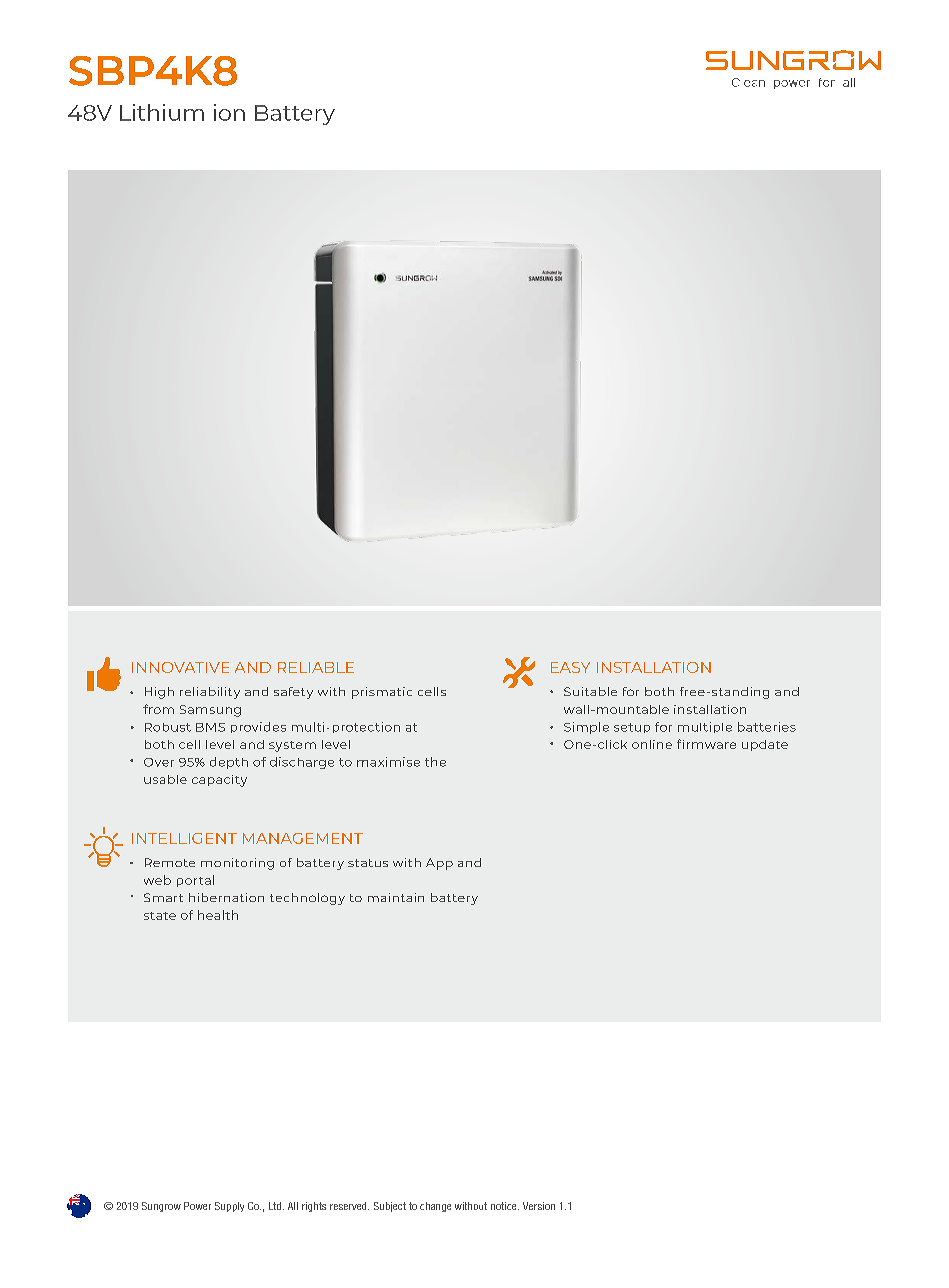 This page has height=1288, width=949. Describe the element at coordinates (435, 1207) in the page. I see `change` at that location.
